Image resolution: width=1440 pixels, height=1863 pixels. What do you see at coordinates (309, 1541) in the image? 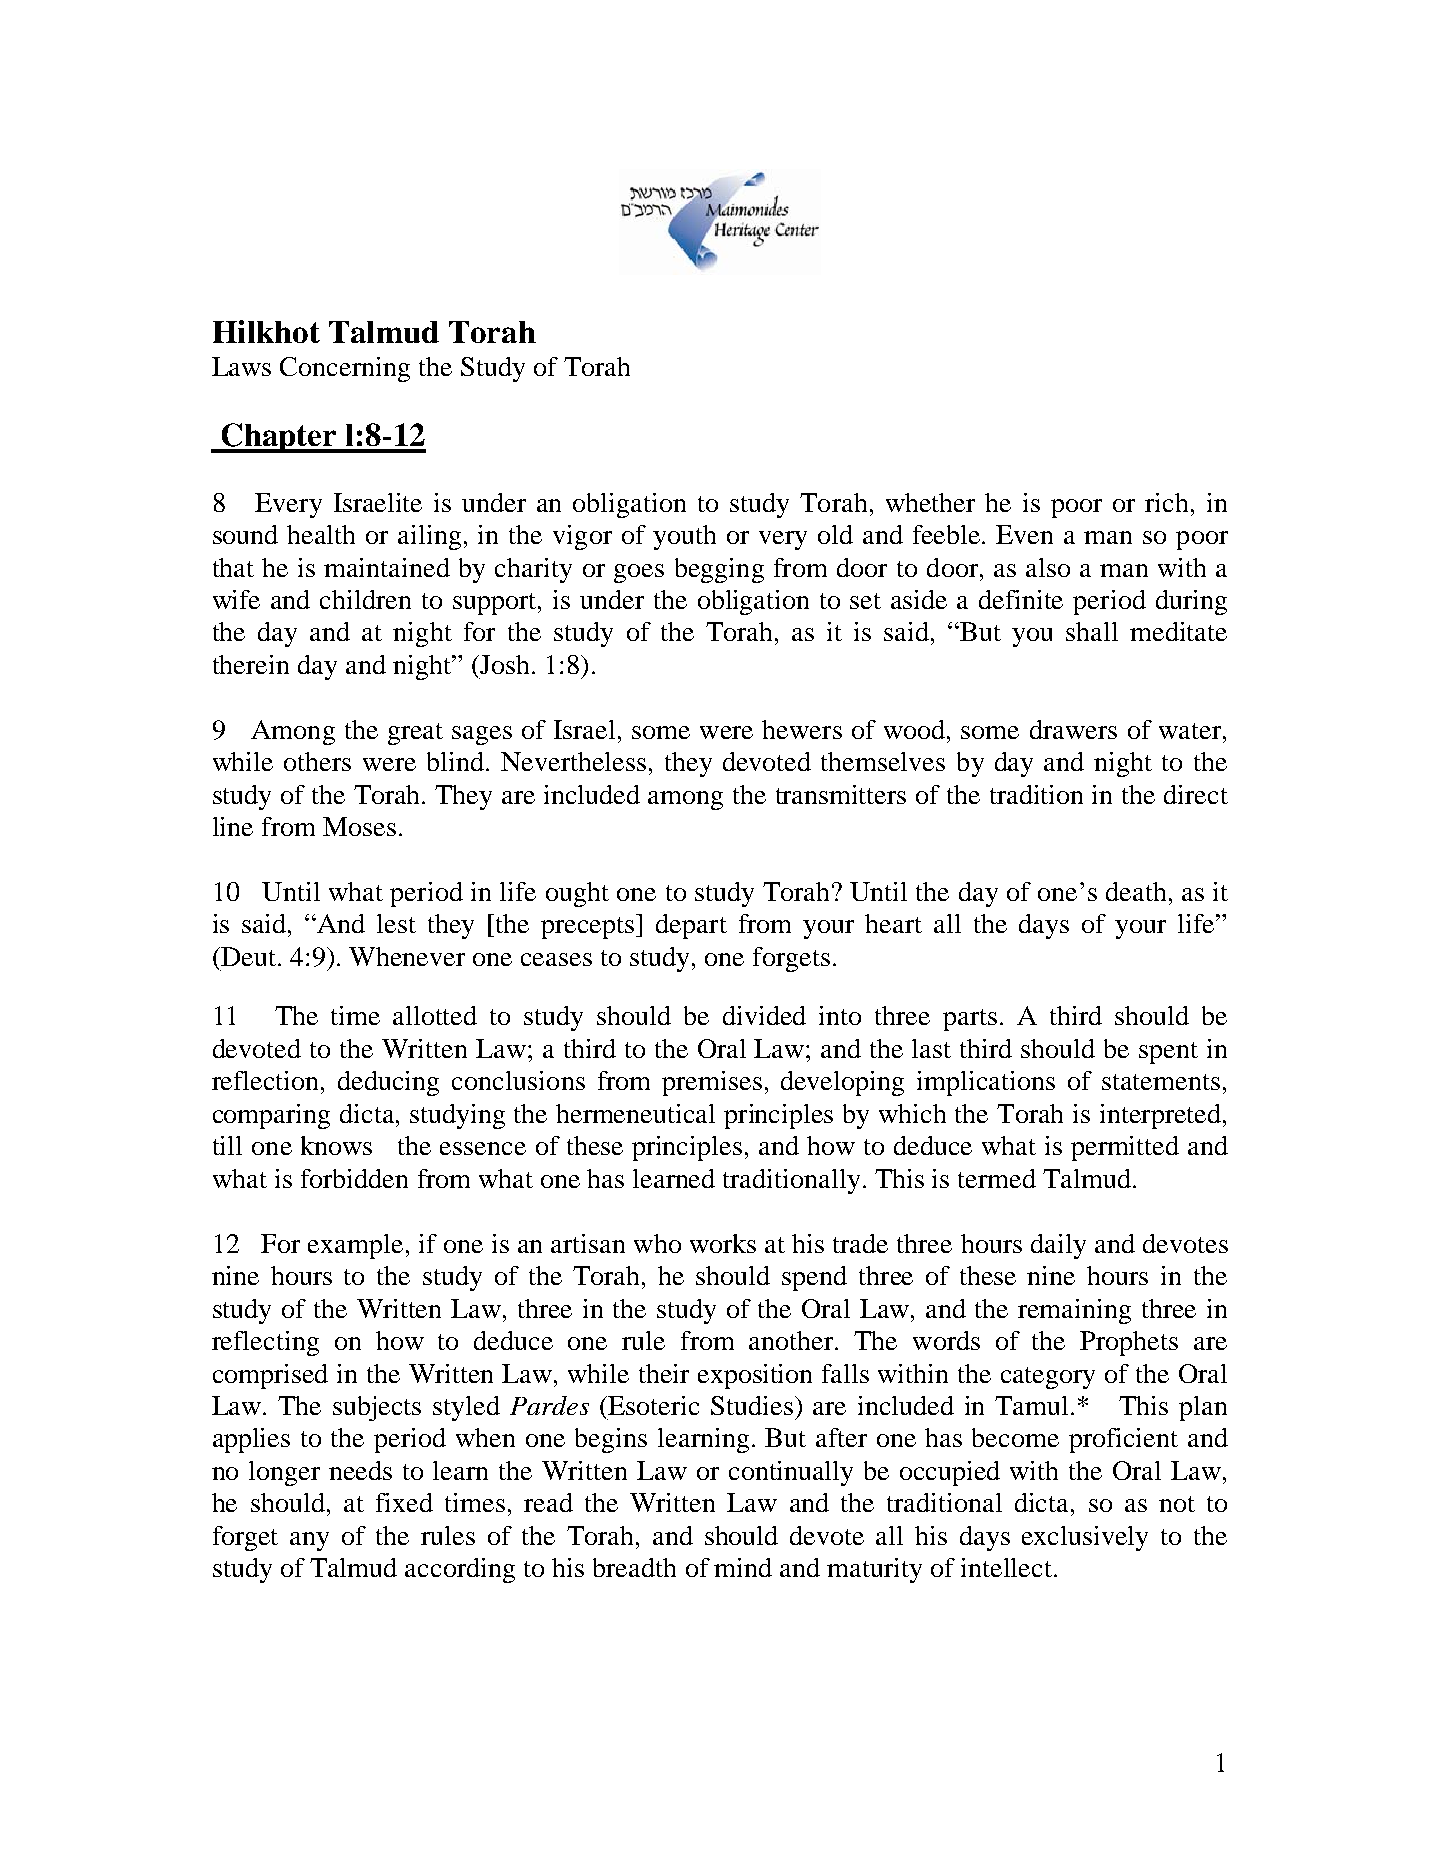
I see `any` at bounding box center [309, 1541].
